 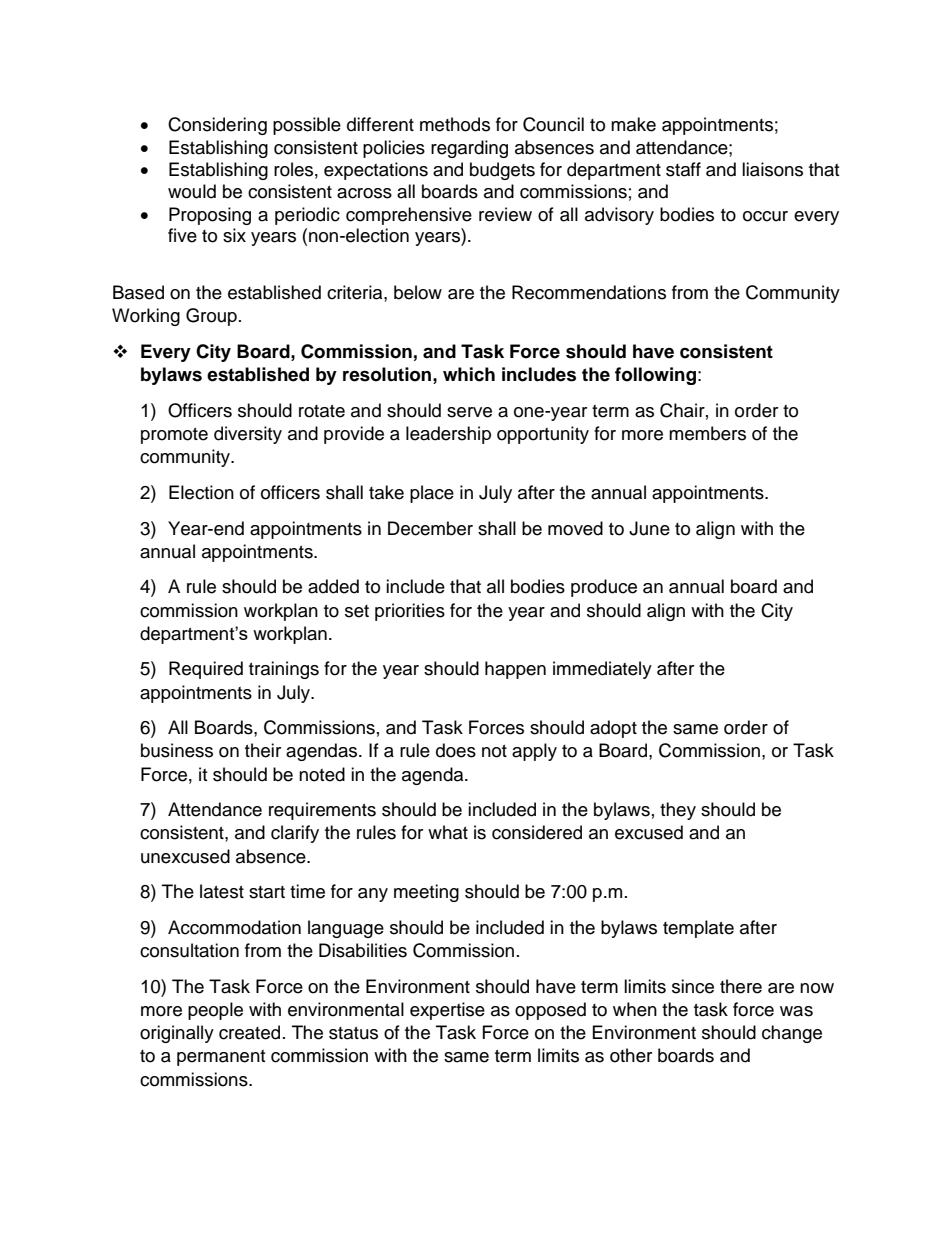 What do you see at coordinates (215, 1011) in the screenshot?
I see `people` at bounding box center [215, 1011].
